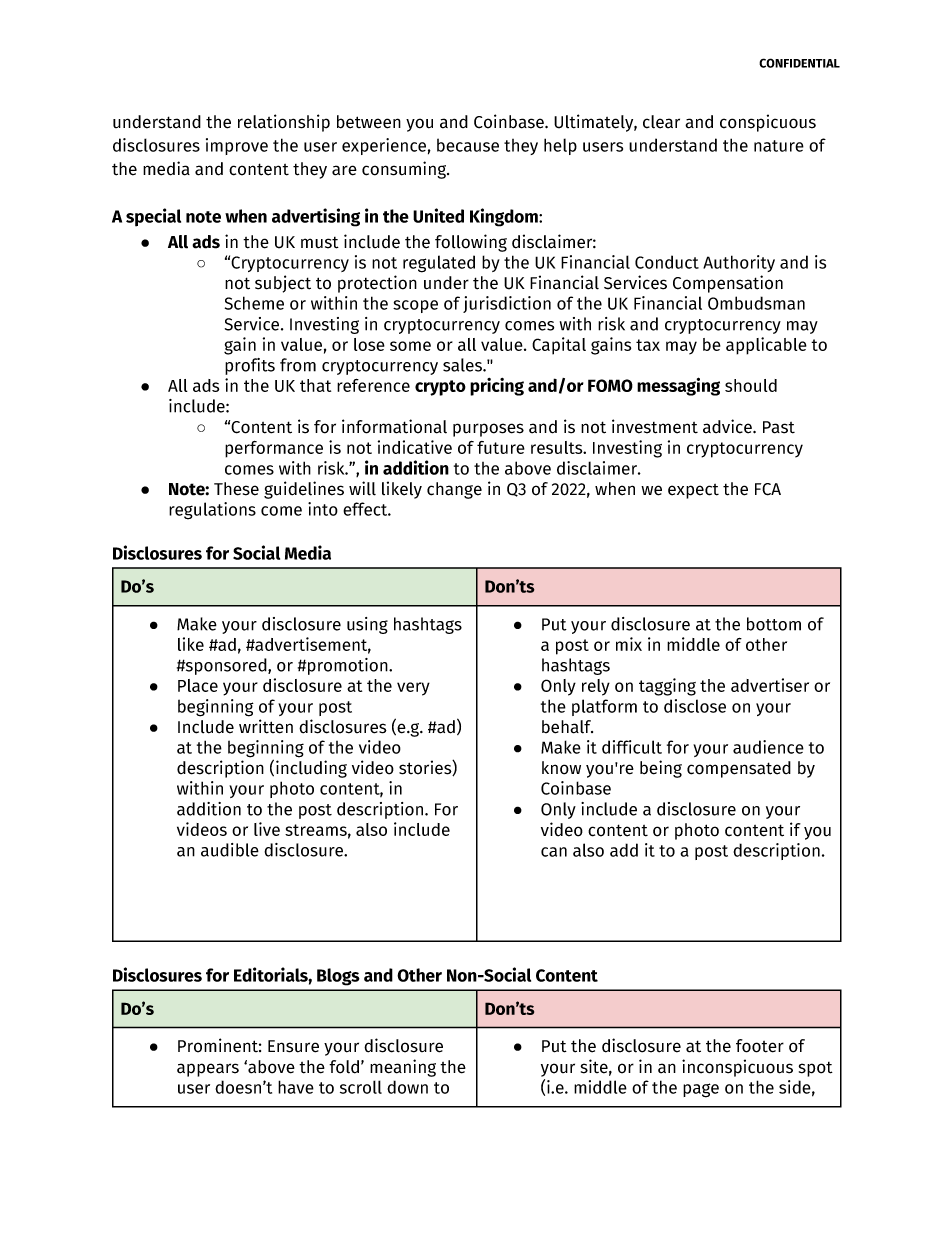  What do you see at coordinates (468, 145) in the screenshot?
I see `because` at bounding box center [468, 145].
